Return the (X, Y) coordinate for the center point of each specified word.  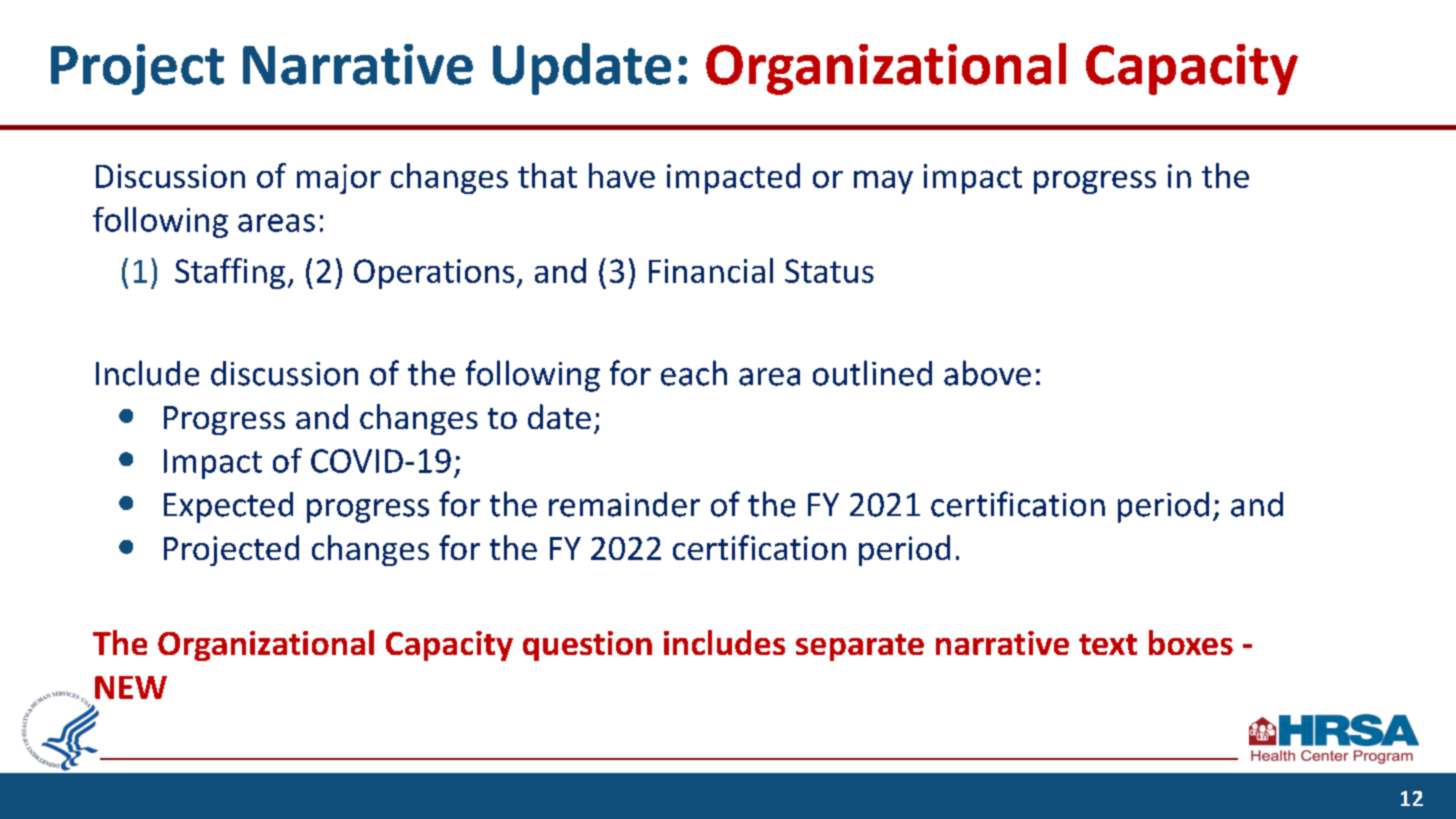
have (622, 175)
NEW (131, 687)
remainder (624, 504)
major (339, 179)
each (694, 373)
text (1108, 644)
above (987, 373)
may (883, 182)
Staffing (230, 273)
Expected (228, 507)
